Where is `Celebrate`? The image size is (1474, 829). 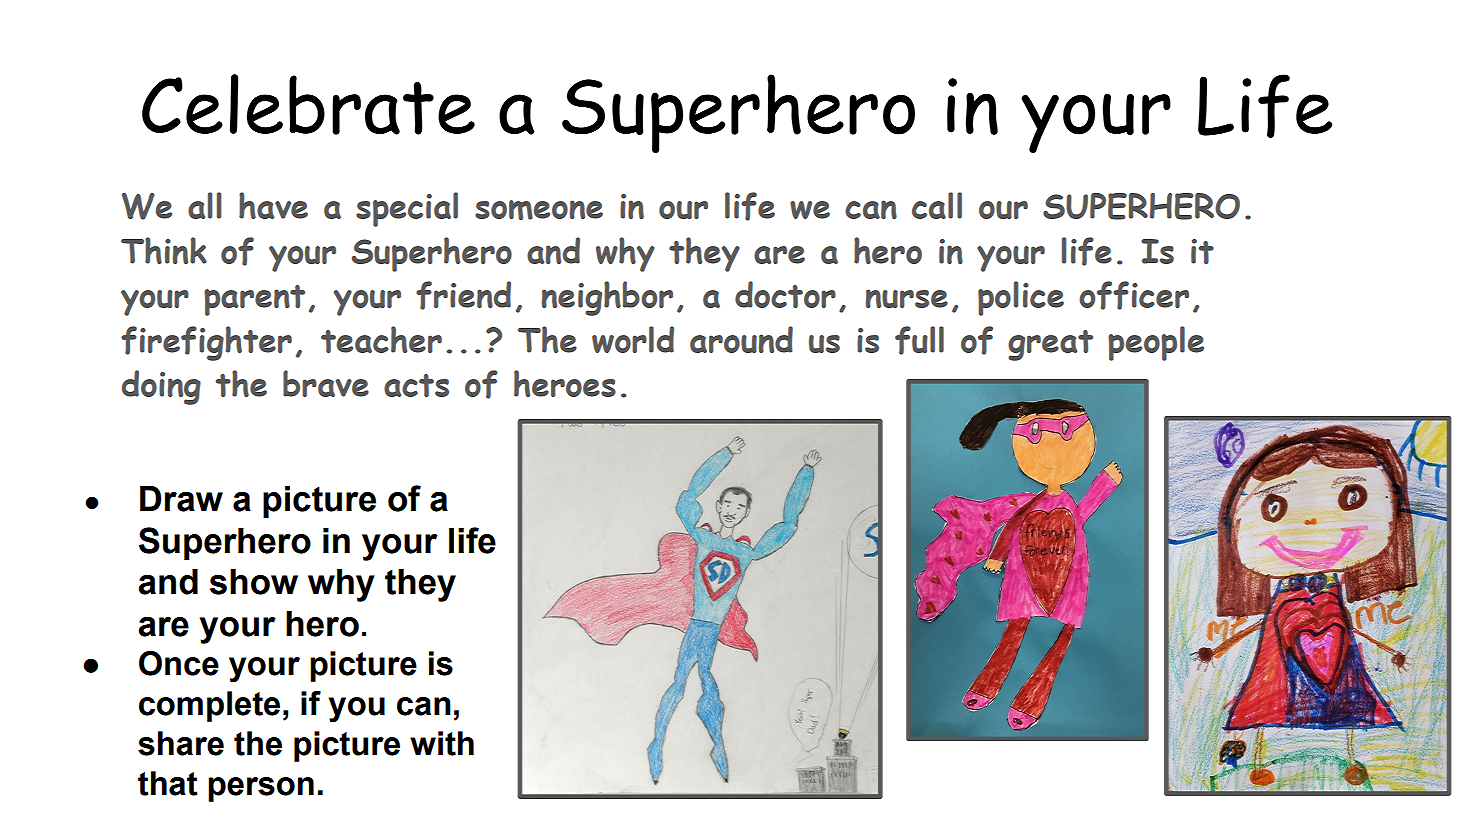 Celebrate is located at coordinates (308, 104).
